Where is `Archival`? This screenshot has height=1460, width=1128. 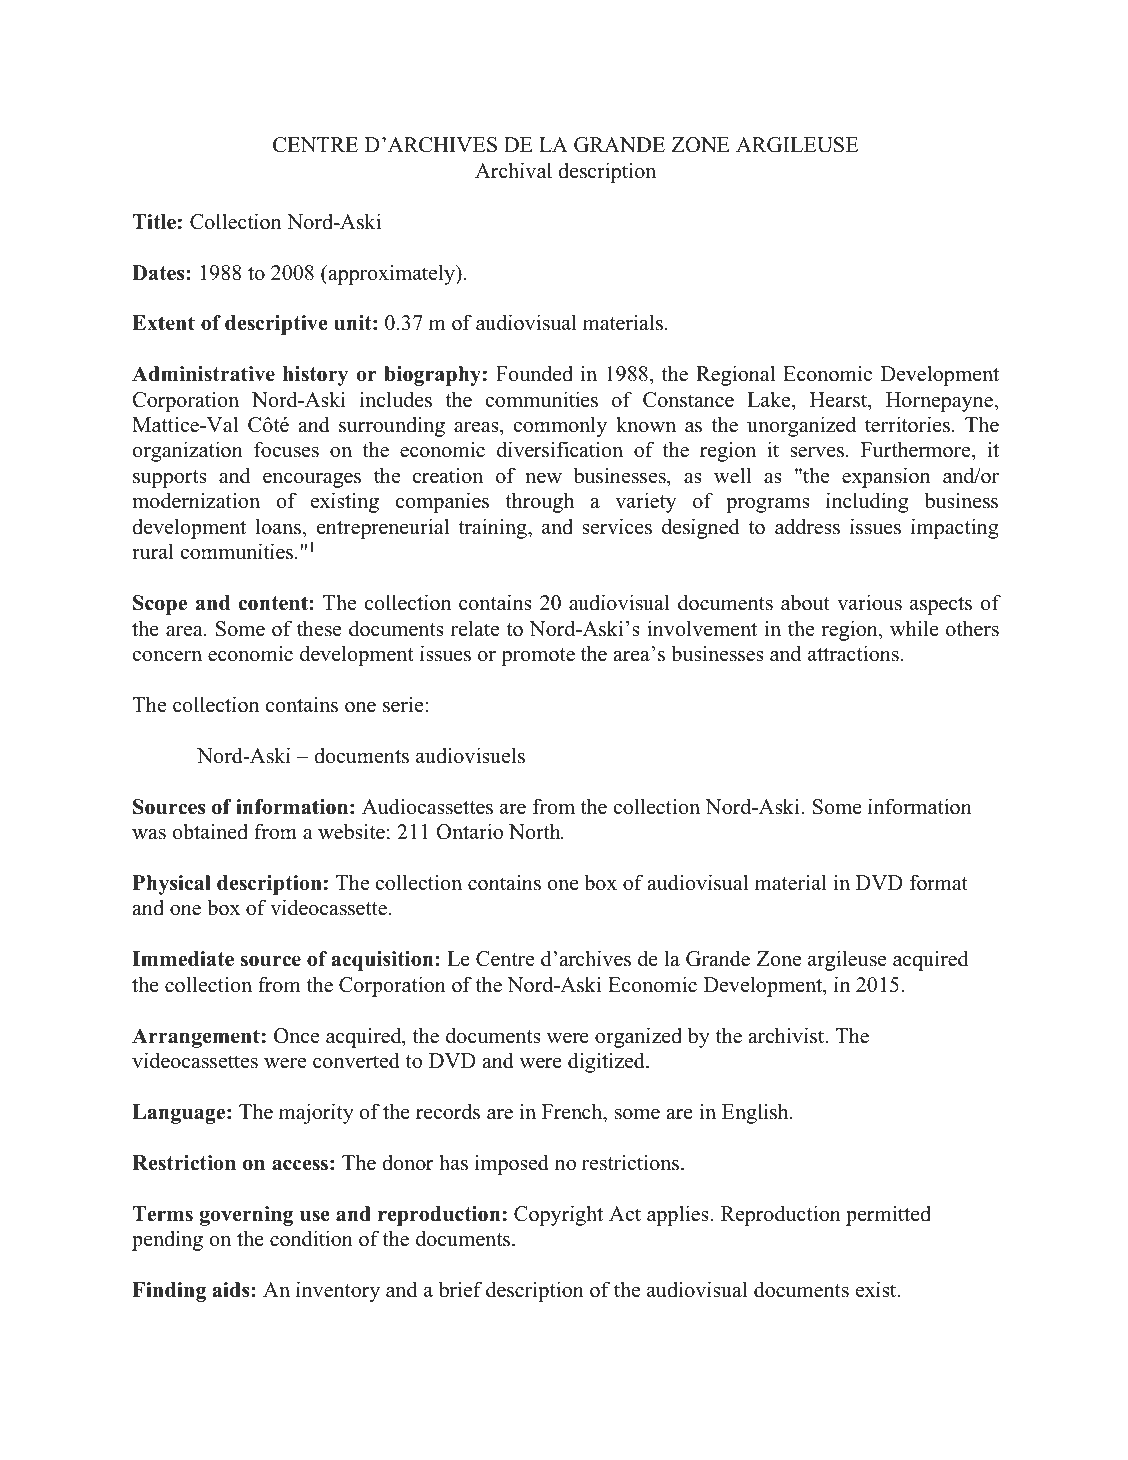 Archival is located at coordinates (513, 170).
